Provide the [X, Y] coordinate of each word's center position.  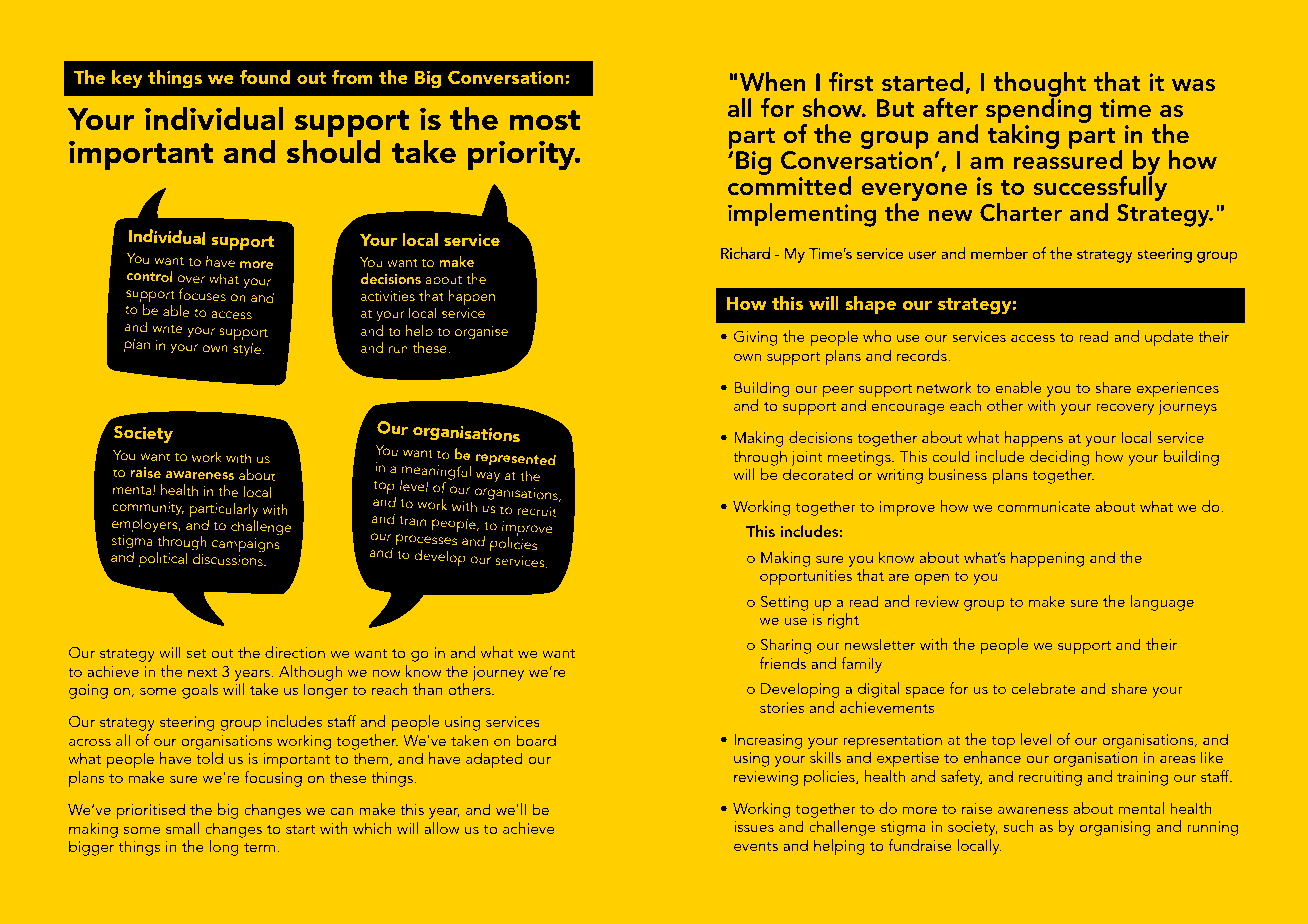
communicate [1044, 506]
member [999, 253]
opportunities [806, 578]
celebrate [1043, 688]
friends [783, 663]
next [202, 672]
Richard [745, 253]
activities [388, 296]
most [544, 120]
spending [1038, 112]
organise [481, 333]
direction [295, 652]
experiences [1178, 390]
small [182, 828]
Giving [755, 338]
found [265, 77]
